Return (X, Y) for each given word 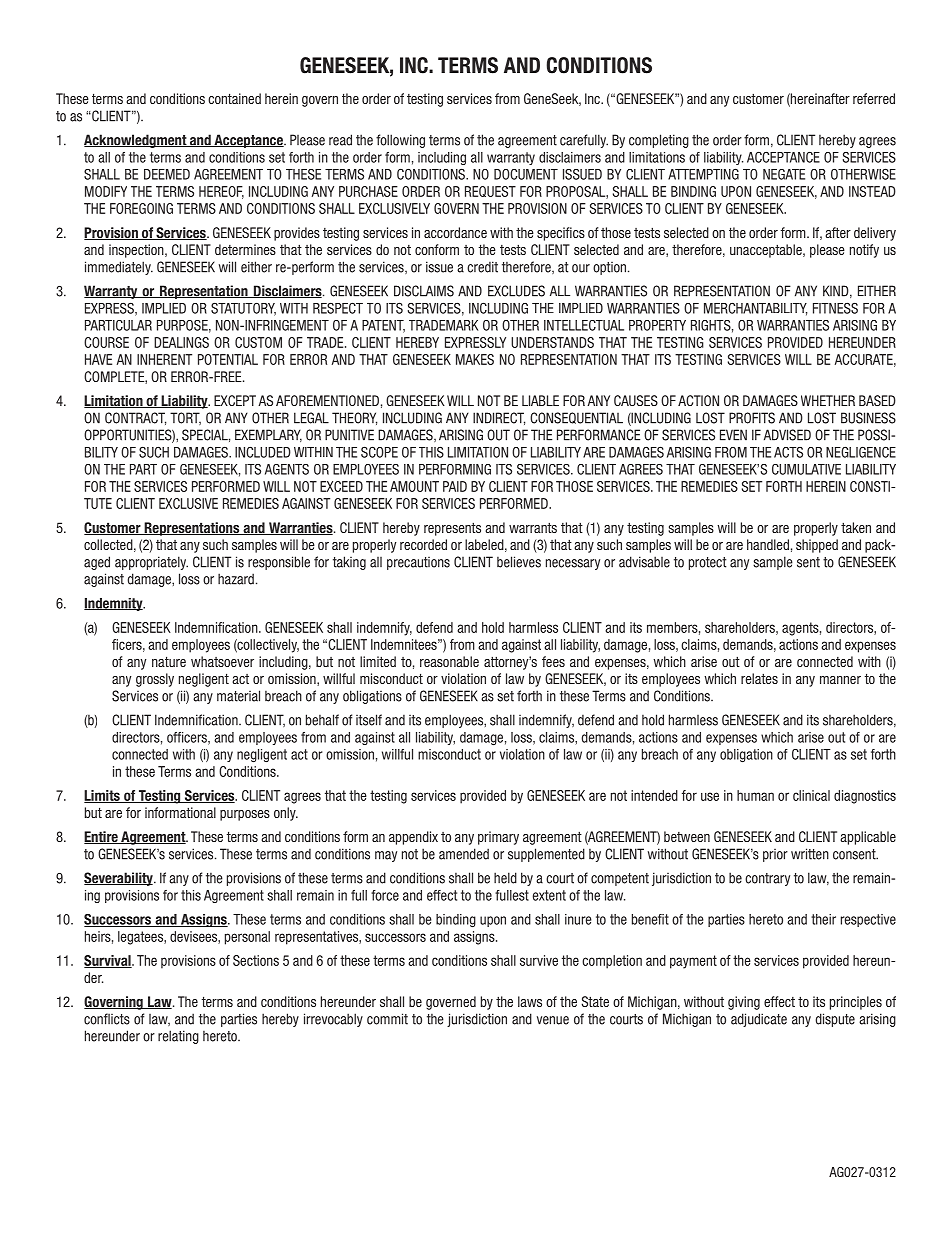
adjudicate (759, 1020)
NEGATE (784, 174)
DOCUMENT (526, 174)
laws (530, 1001)
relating (178, 1037)
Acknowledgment (136, 141)
